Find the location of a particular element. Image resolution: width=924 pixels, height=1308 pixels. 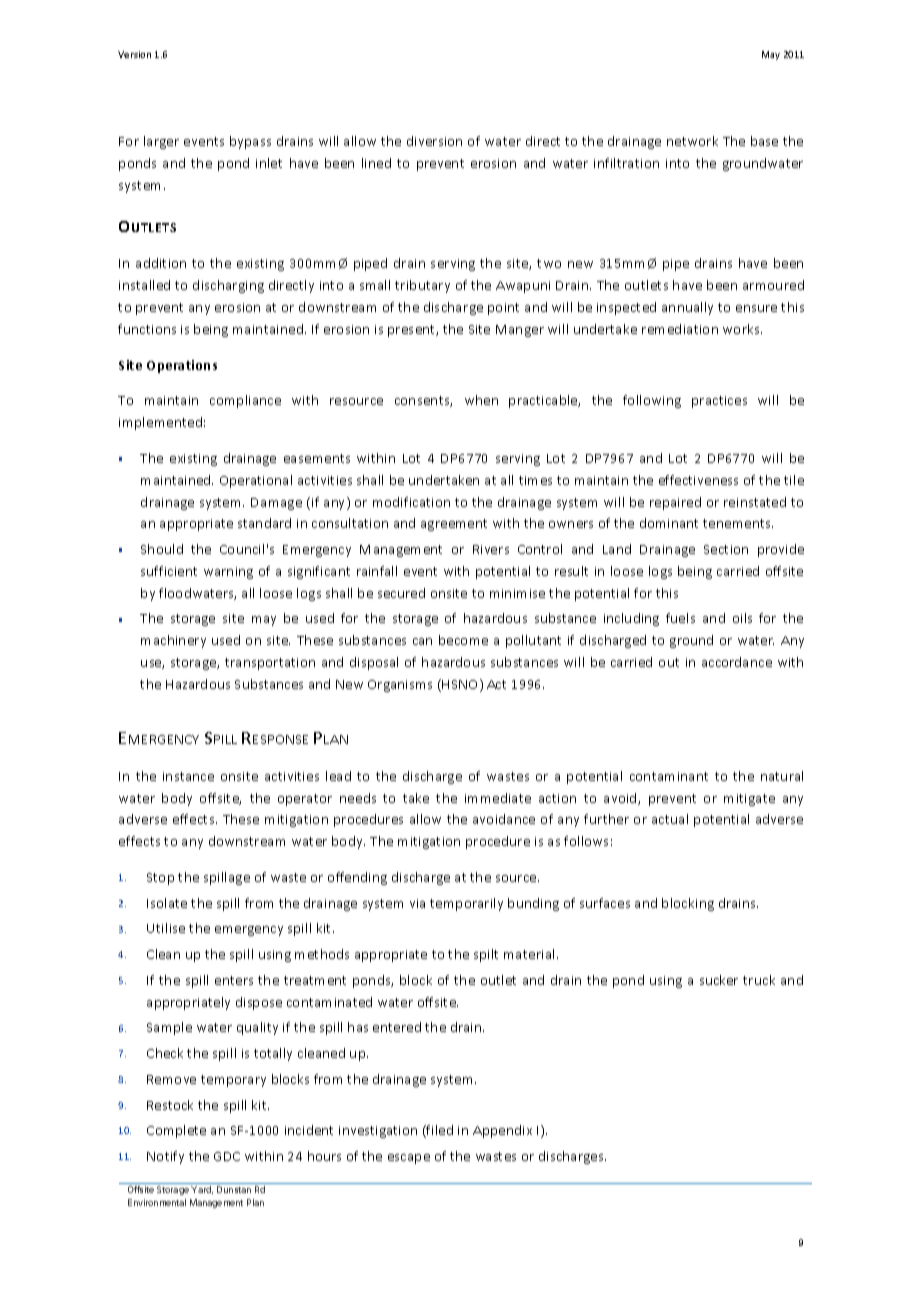

compliance is located at coordinates (245, 401).
